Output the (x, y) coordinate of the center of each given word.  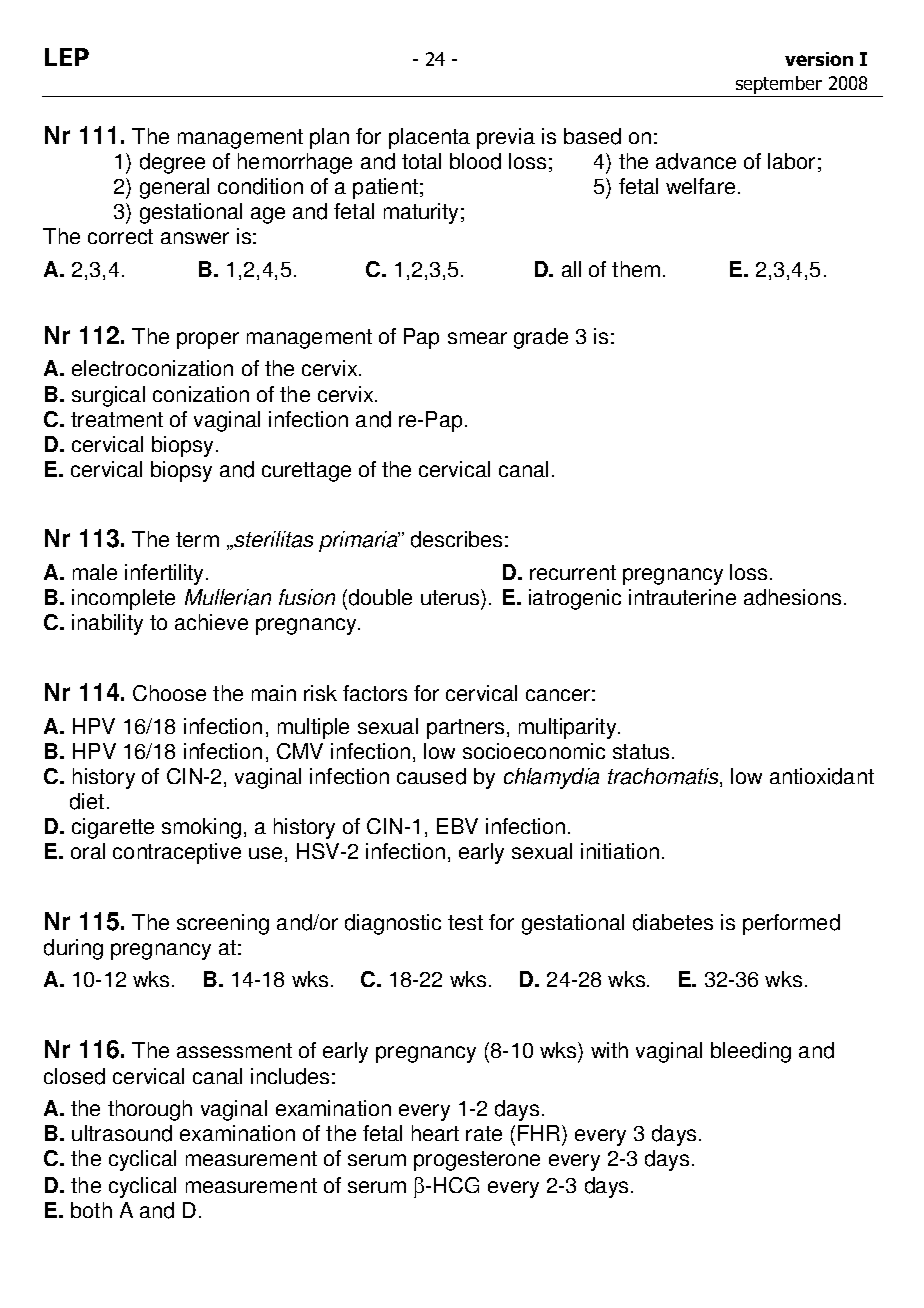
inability (107, 624)
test (465, 922)
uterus (451, 599)
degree (172, 163)
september (779, 86)
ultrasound (122, 1133)
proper (208, 340)
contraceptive (177, 853)
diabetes (673, 922)
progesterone (477, 1161)
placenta (429, 138)
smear (477, 338)
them (636, 269)
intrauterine (682, 597)
